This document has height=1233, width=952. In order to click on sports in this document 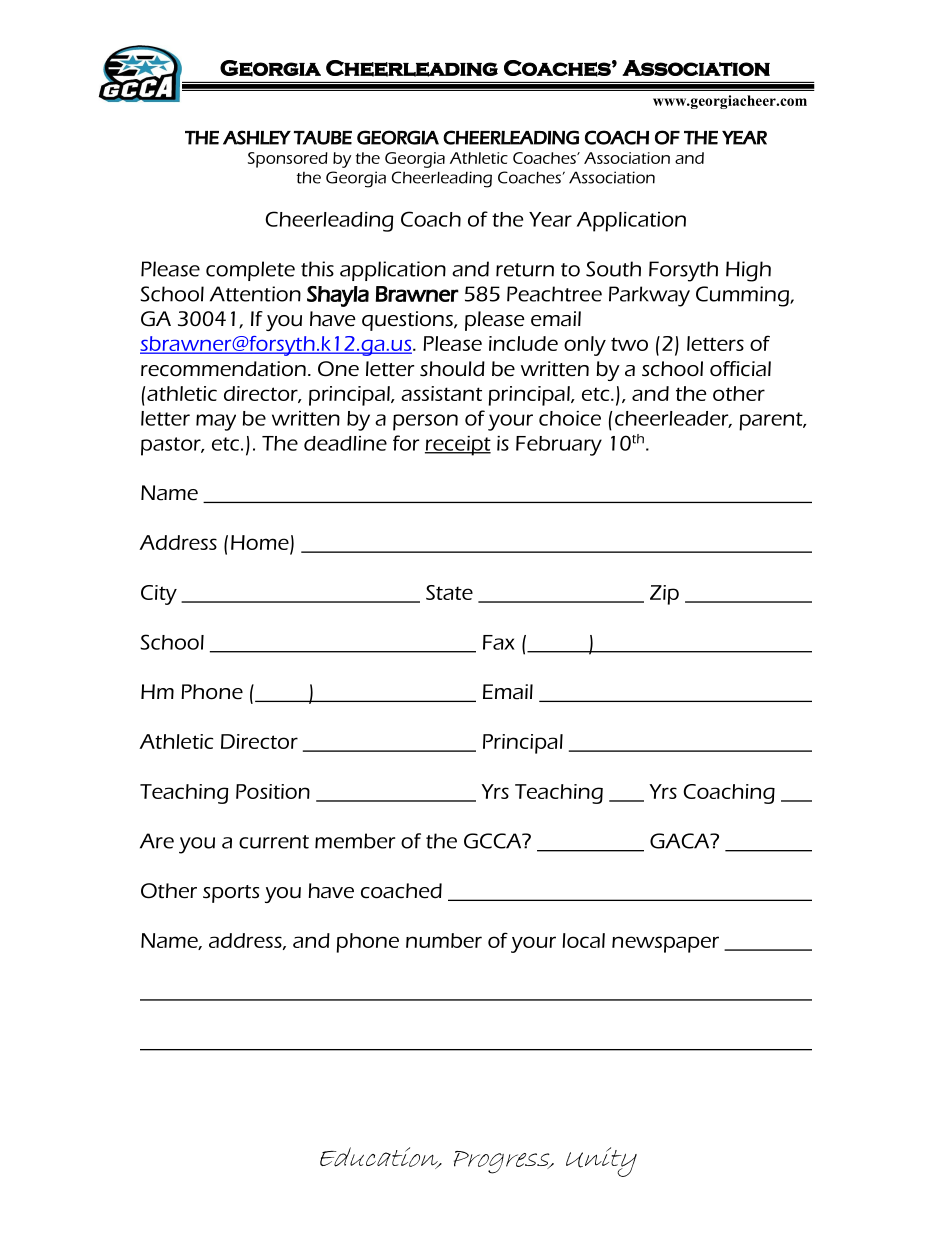, I will do `click(231, 894)`.
